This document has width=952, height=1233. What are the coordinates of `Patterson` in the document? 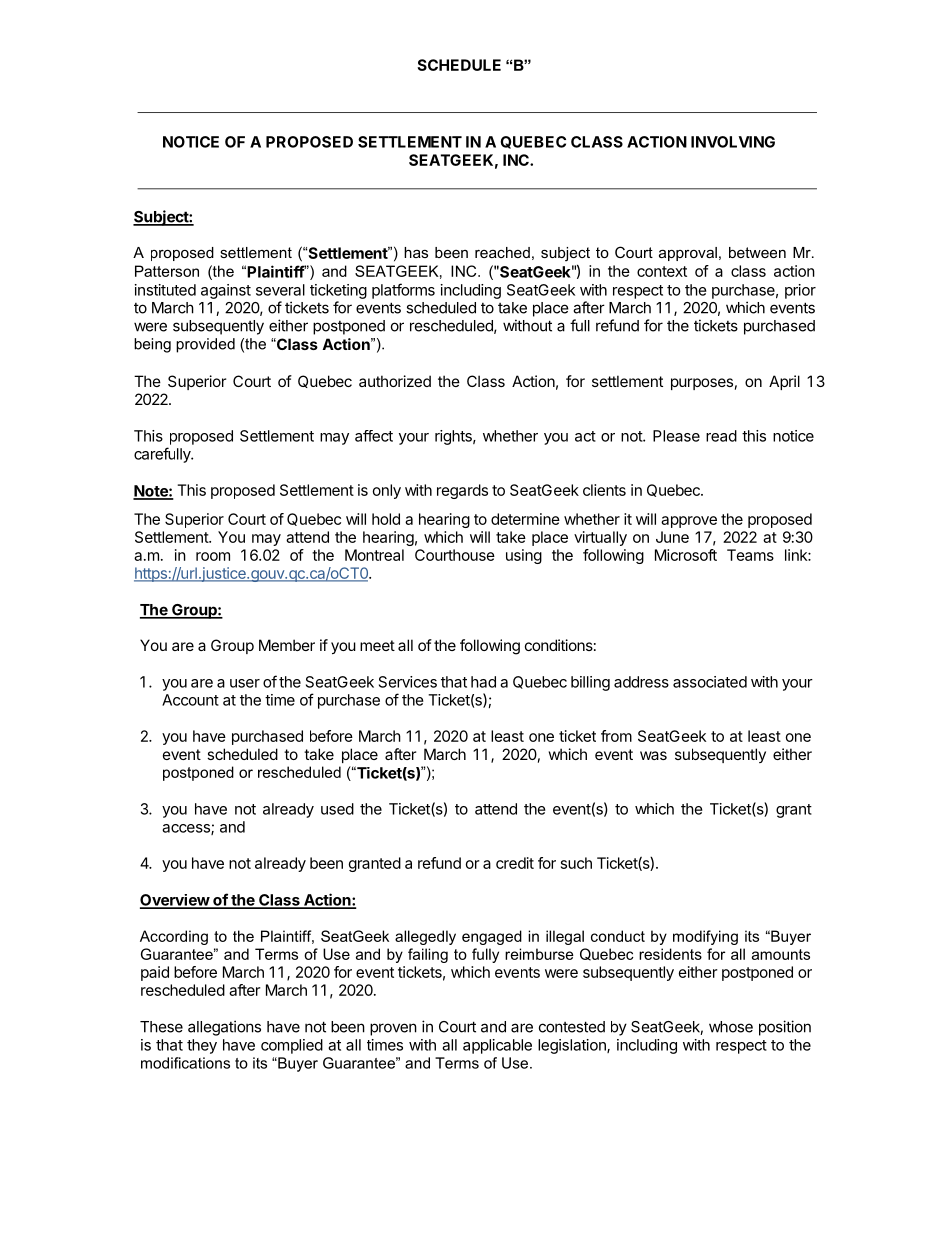 It's located at (167, 271).
